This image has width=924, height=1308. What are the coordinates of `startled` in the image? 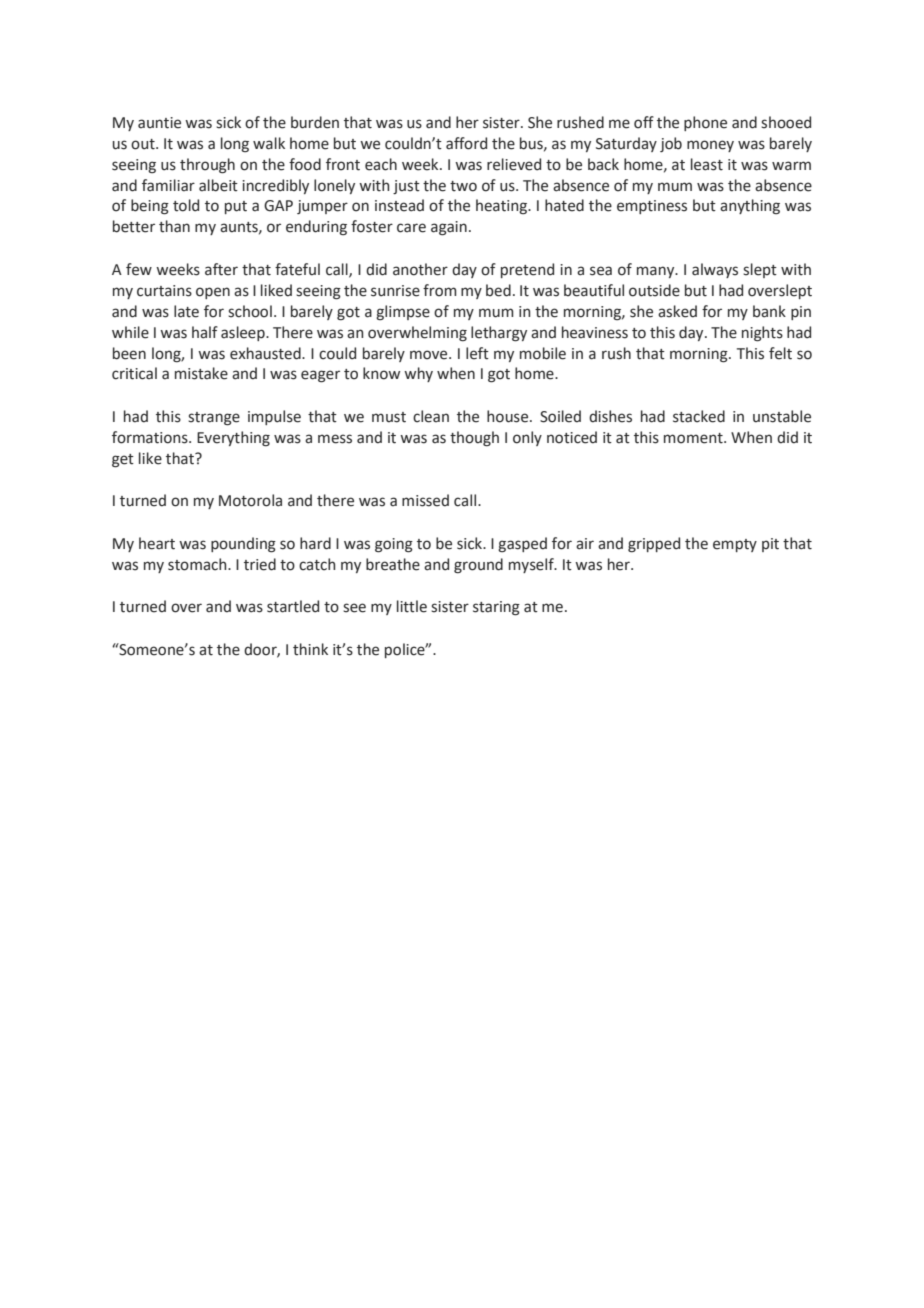 It's located at (293, 606).
